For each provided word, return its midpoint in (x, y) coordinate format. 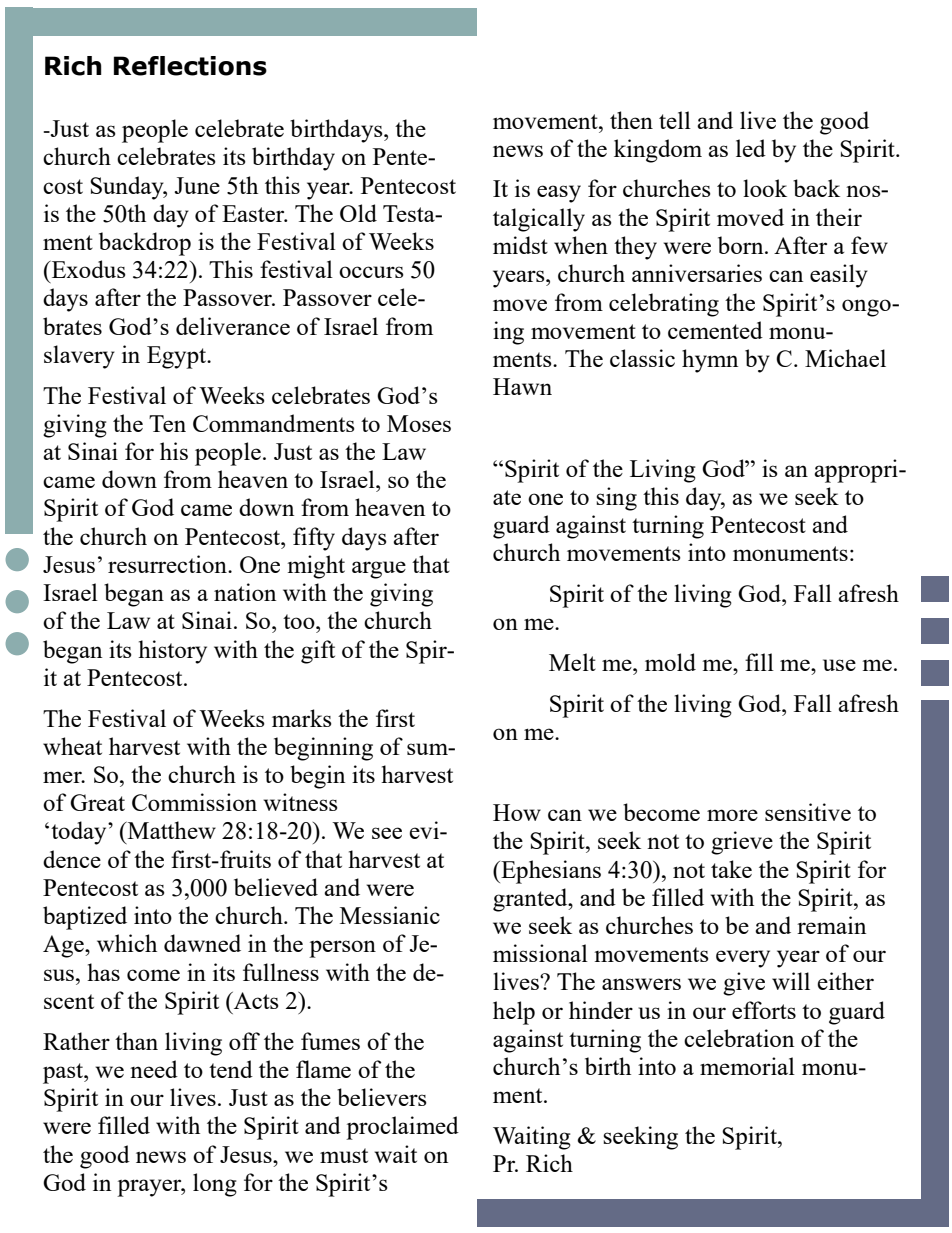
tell (675, 120)
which (127, 943)
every (743, 959)
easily (839, 276)
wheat (72, 746)
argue (379, 570)
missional (540, 953)
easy (559, 194)
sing (616, 499)
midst (520, 245)
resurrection (168, 564)
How (517, 812)
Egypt (178, 357)
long (215, 1185)
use (839, 665)
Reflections (190, 66)
